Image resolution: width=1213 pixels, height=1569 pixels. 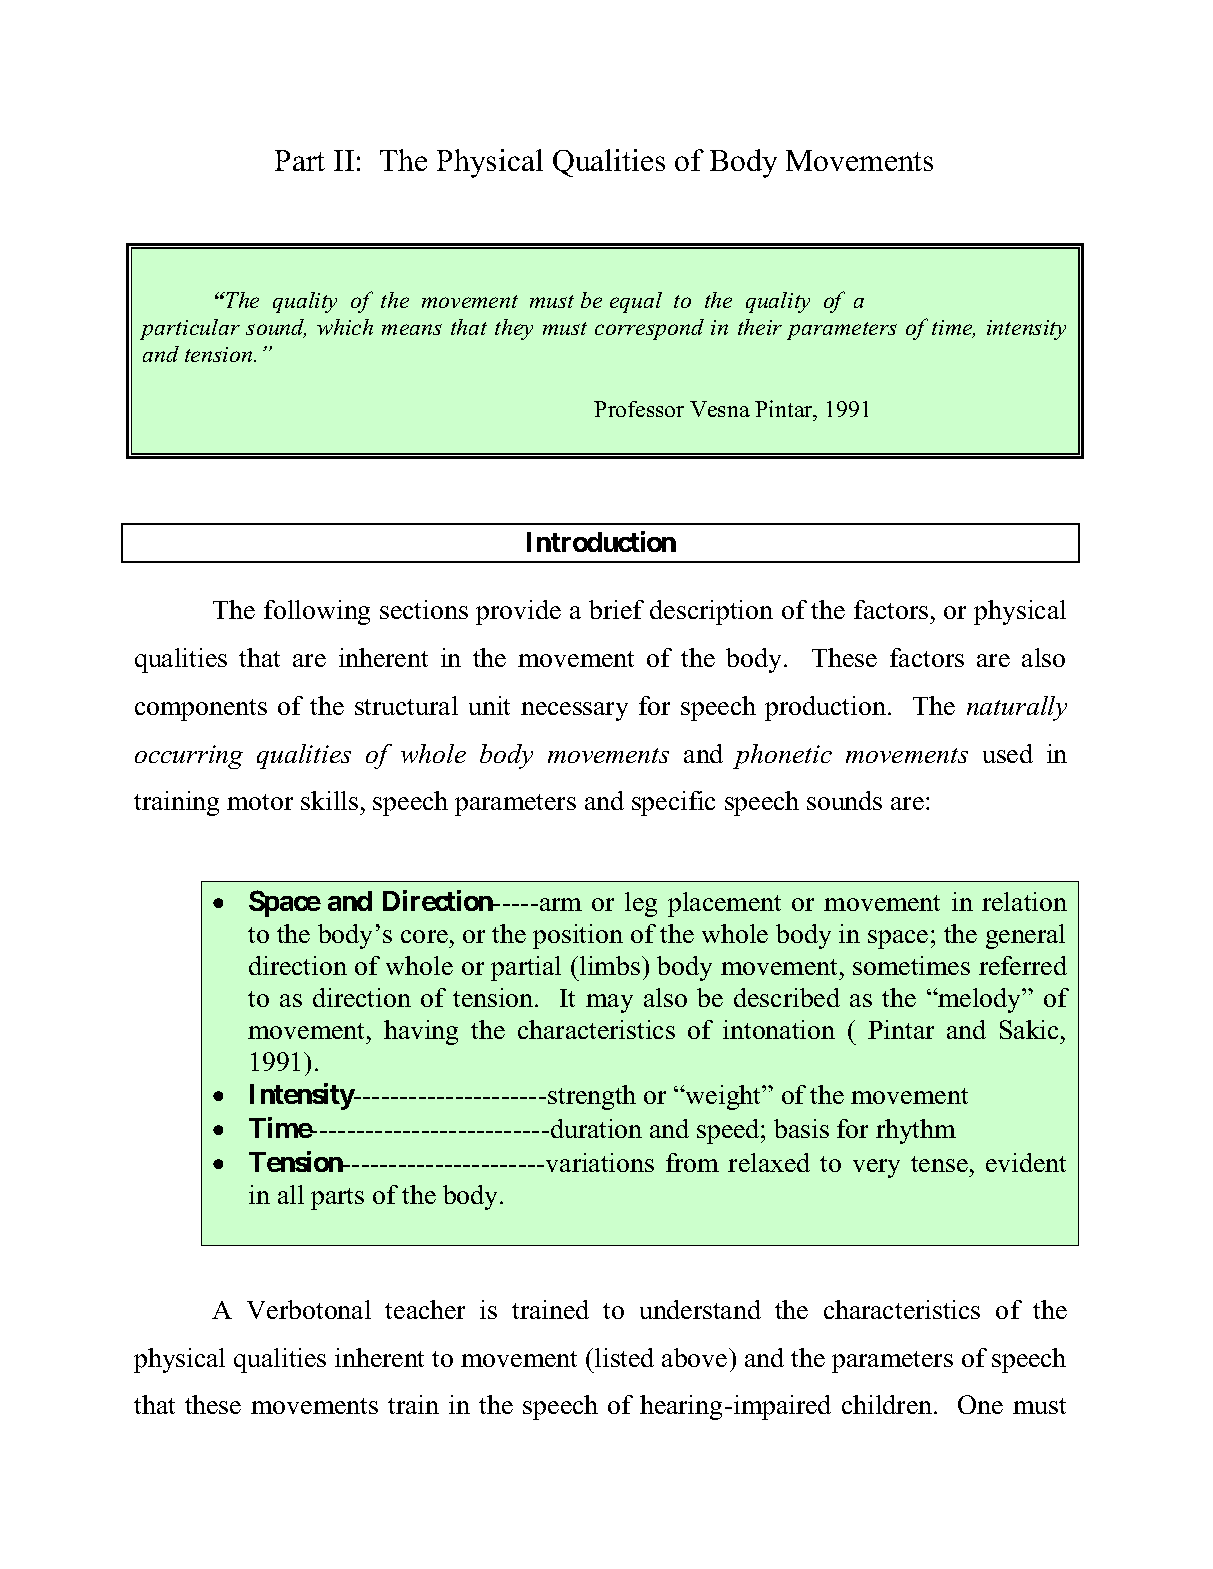 What do you see at coordinates (980, 1000) in the document?
I see `melody` at bounding box center [980, 1000].
